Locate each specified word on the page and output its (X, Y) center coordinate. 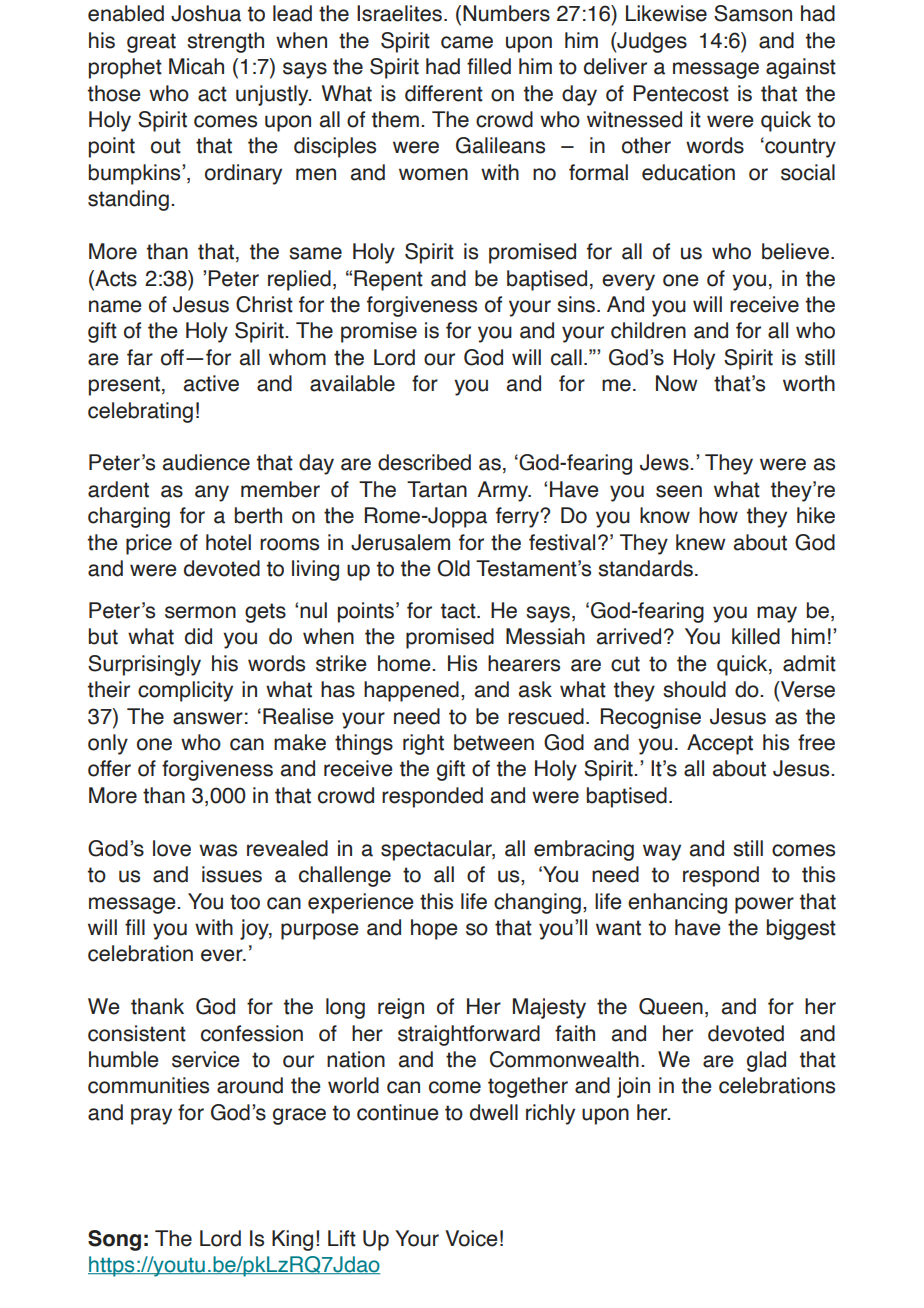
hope (434, 929)
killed (756, 636)
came (467, 42)
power (764, 905)
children (648, 330)
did (198, 636)
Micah (196, 66)
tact (459, 611)
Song (114, 1240)
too (245, 902)
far (140, 357)
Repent (388, 280)
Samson (753, 13)
